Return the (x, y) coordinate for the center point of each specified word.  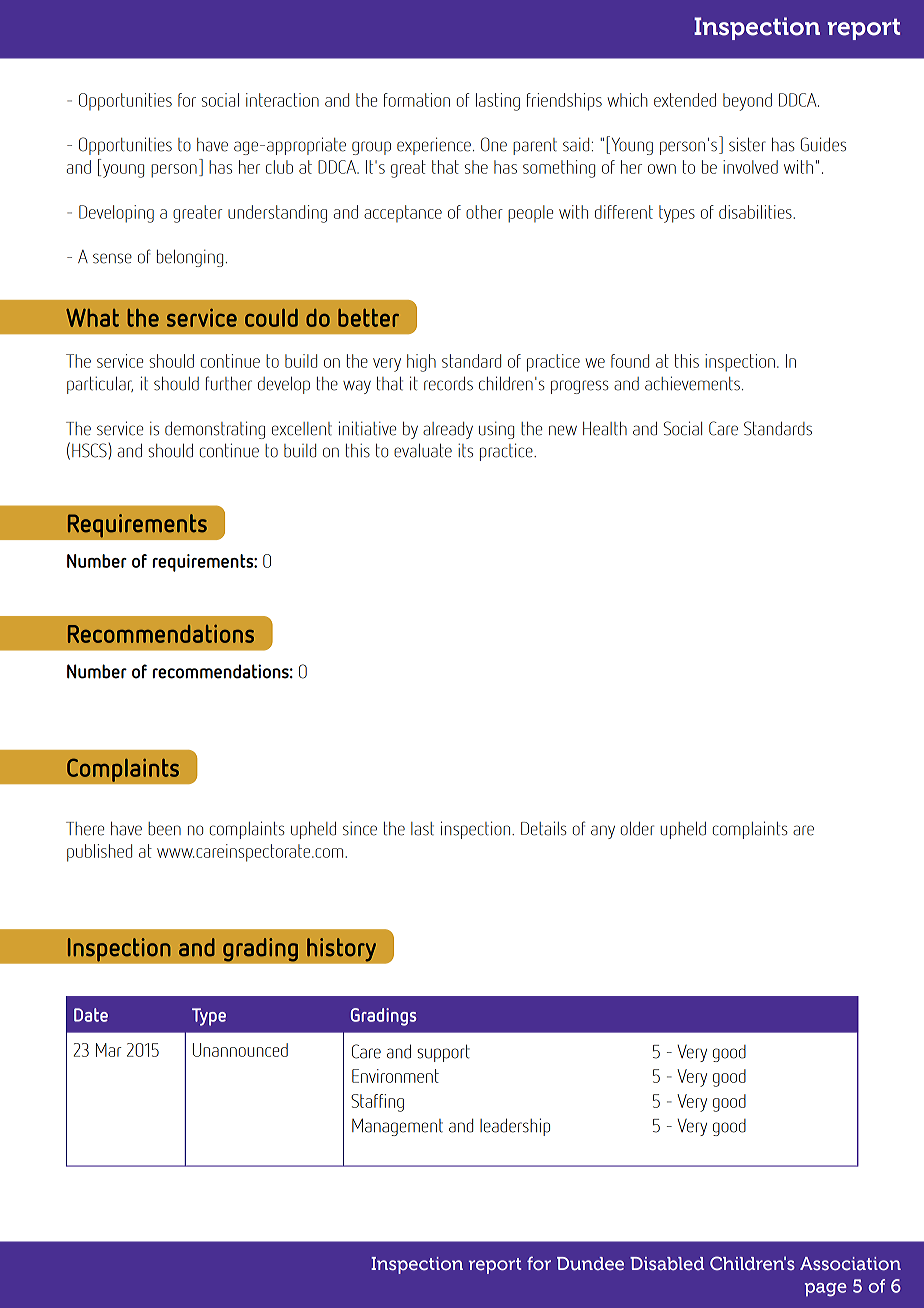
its (465, 450)
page (826, 1290)
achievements (692, 383)
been (164, 829)
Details (544, 828)
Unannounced (240, 1050)
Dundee (590, 1263)
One (494, 144)
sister (747, 144)
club (279, 167)
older (637, 828)
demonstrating (215, 430)
